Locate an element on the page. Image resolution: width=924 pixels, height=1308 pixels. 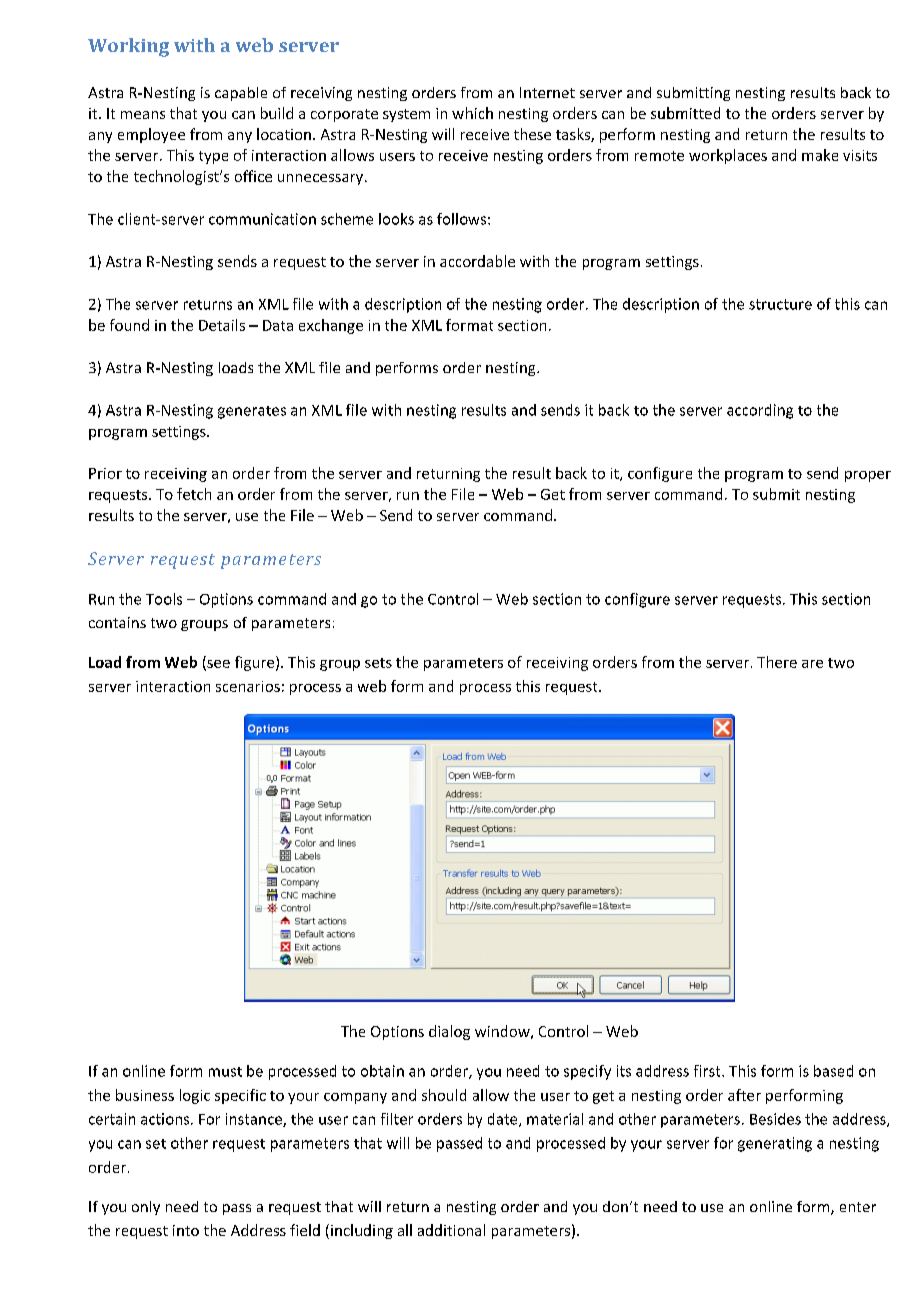
There is located at coordinates (777, 662).
